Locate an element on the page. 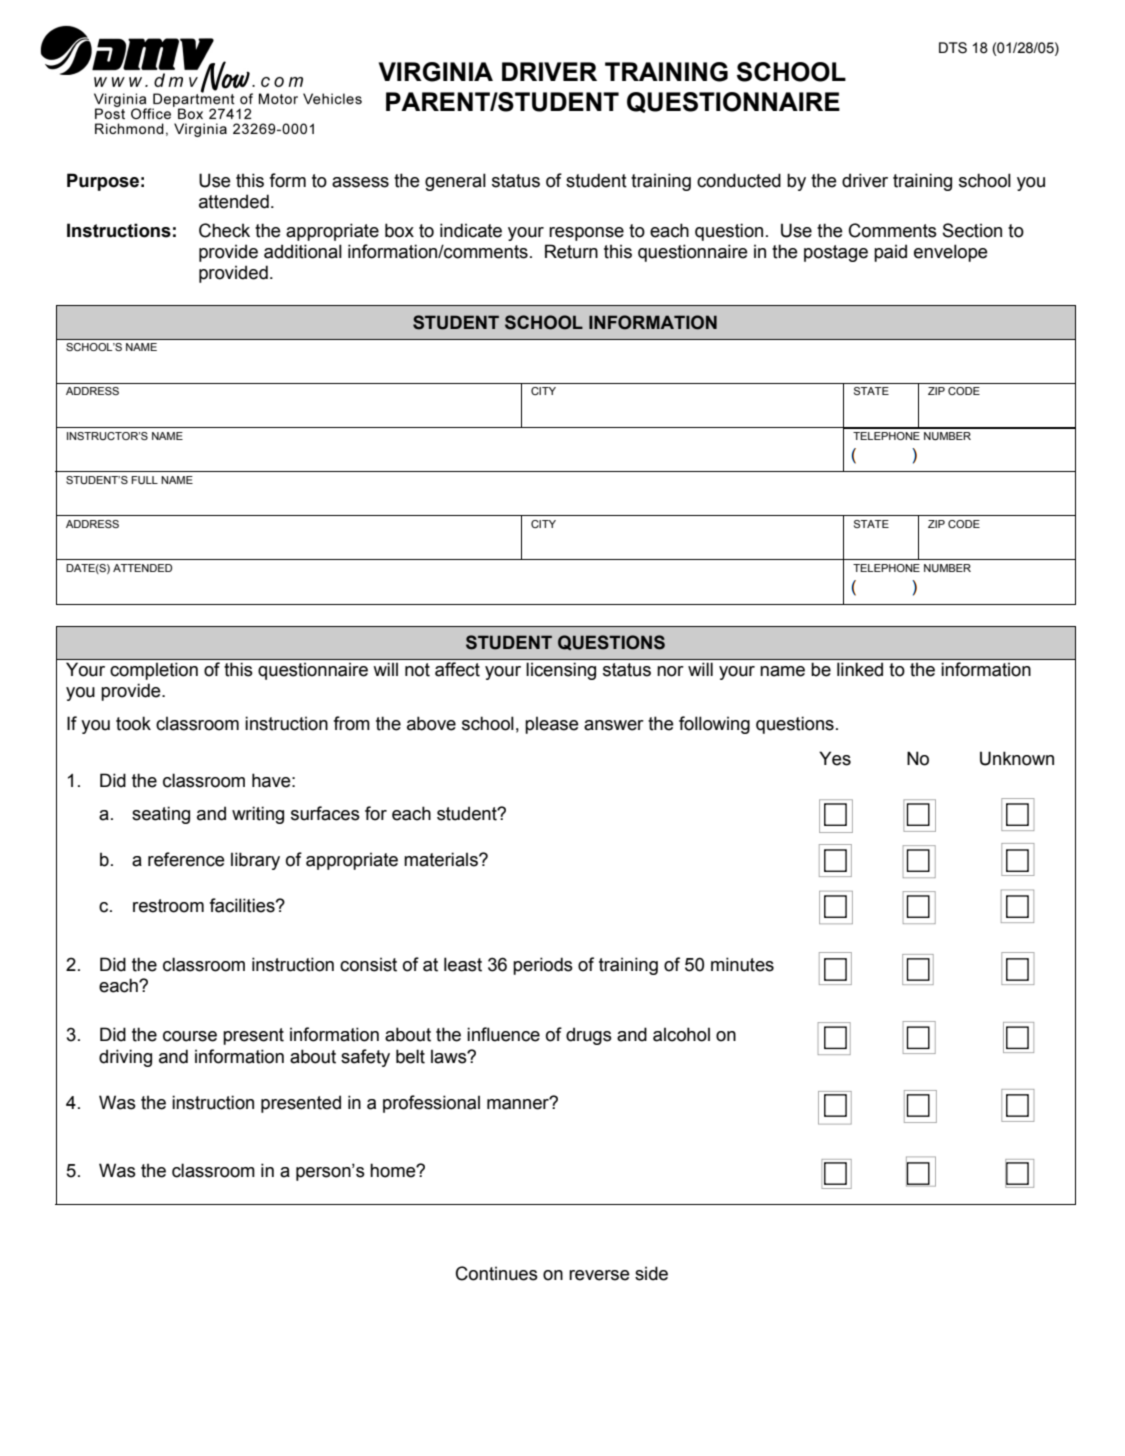  assess is located at coordinates (360, 182).
